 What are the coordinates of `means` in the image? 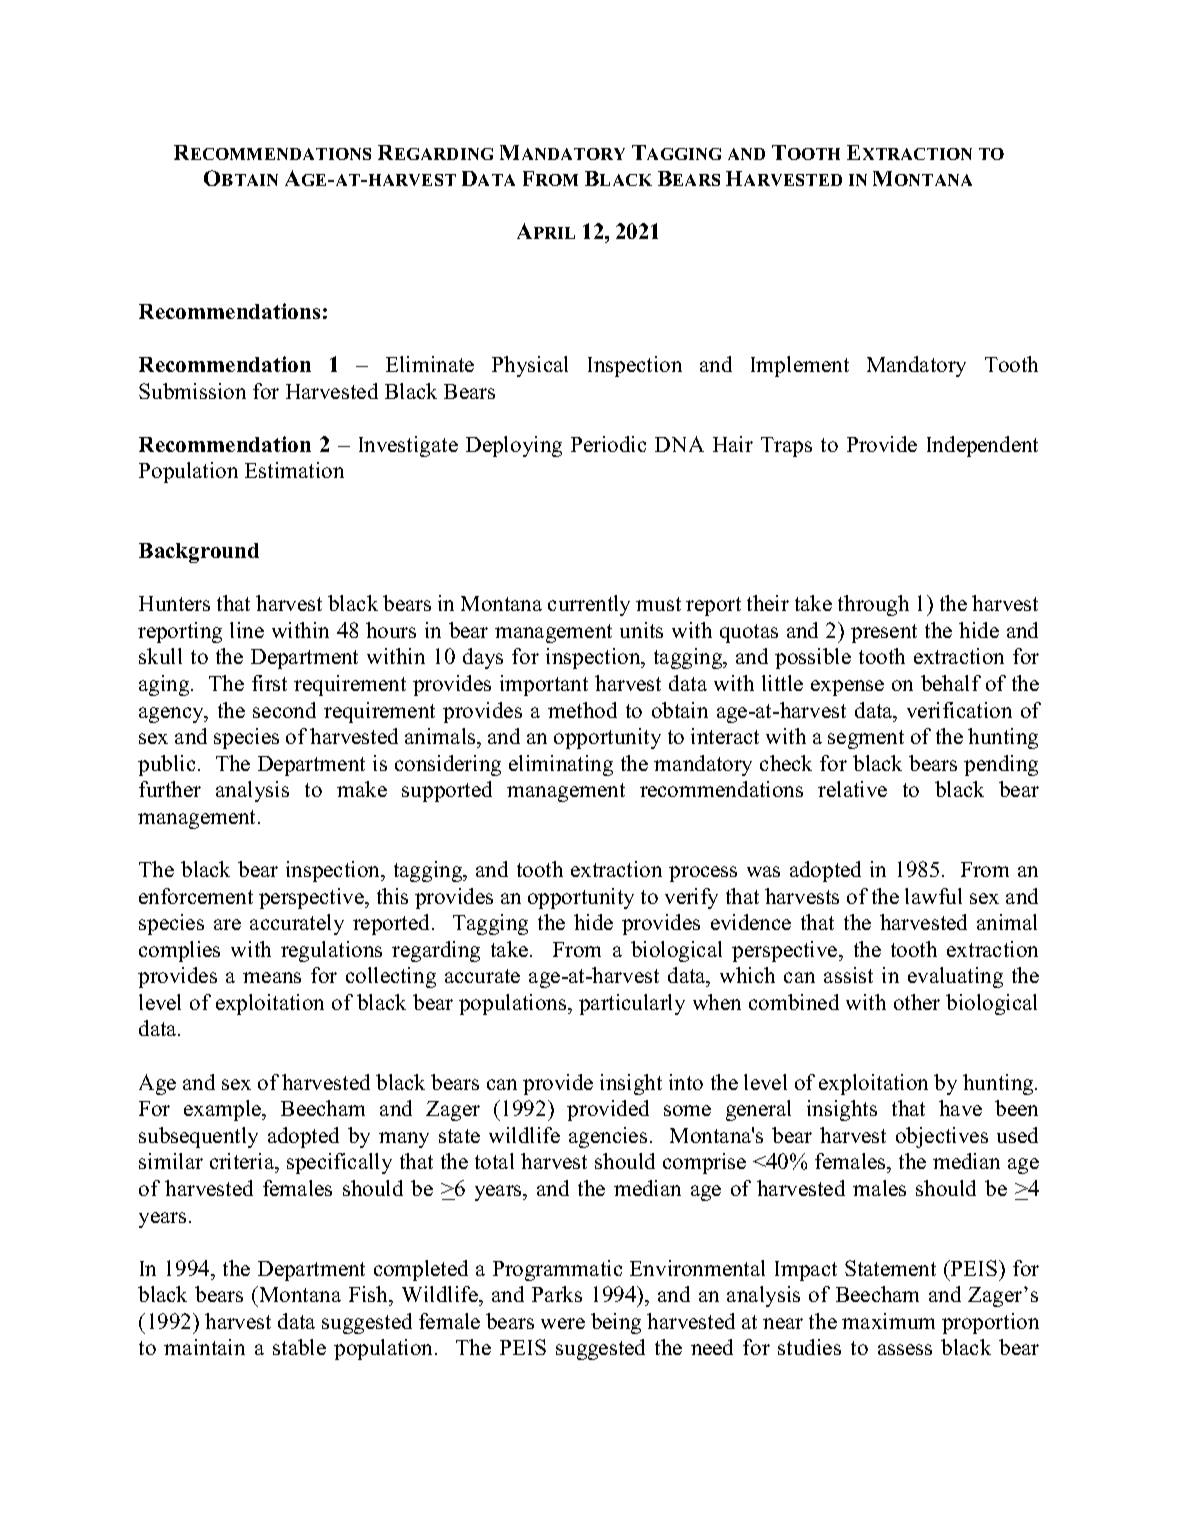 It's located at (272, 977).
